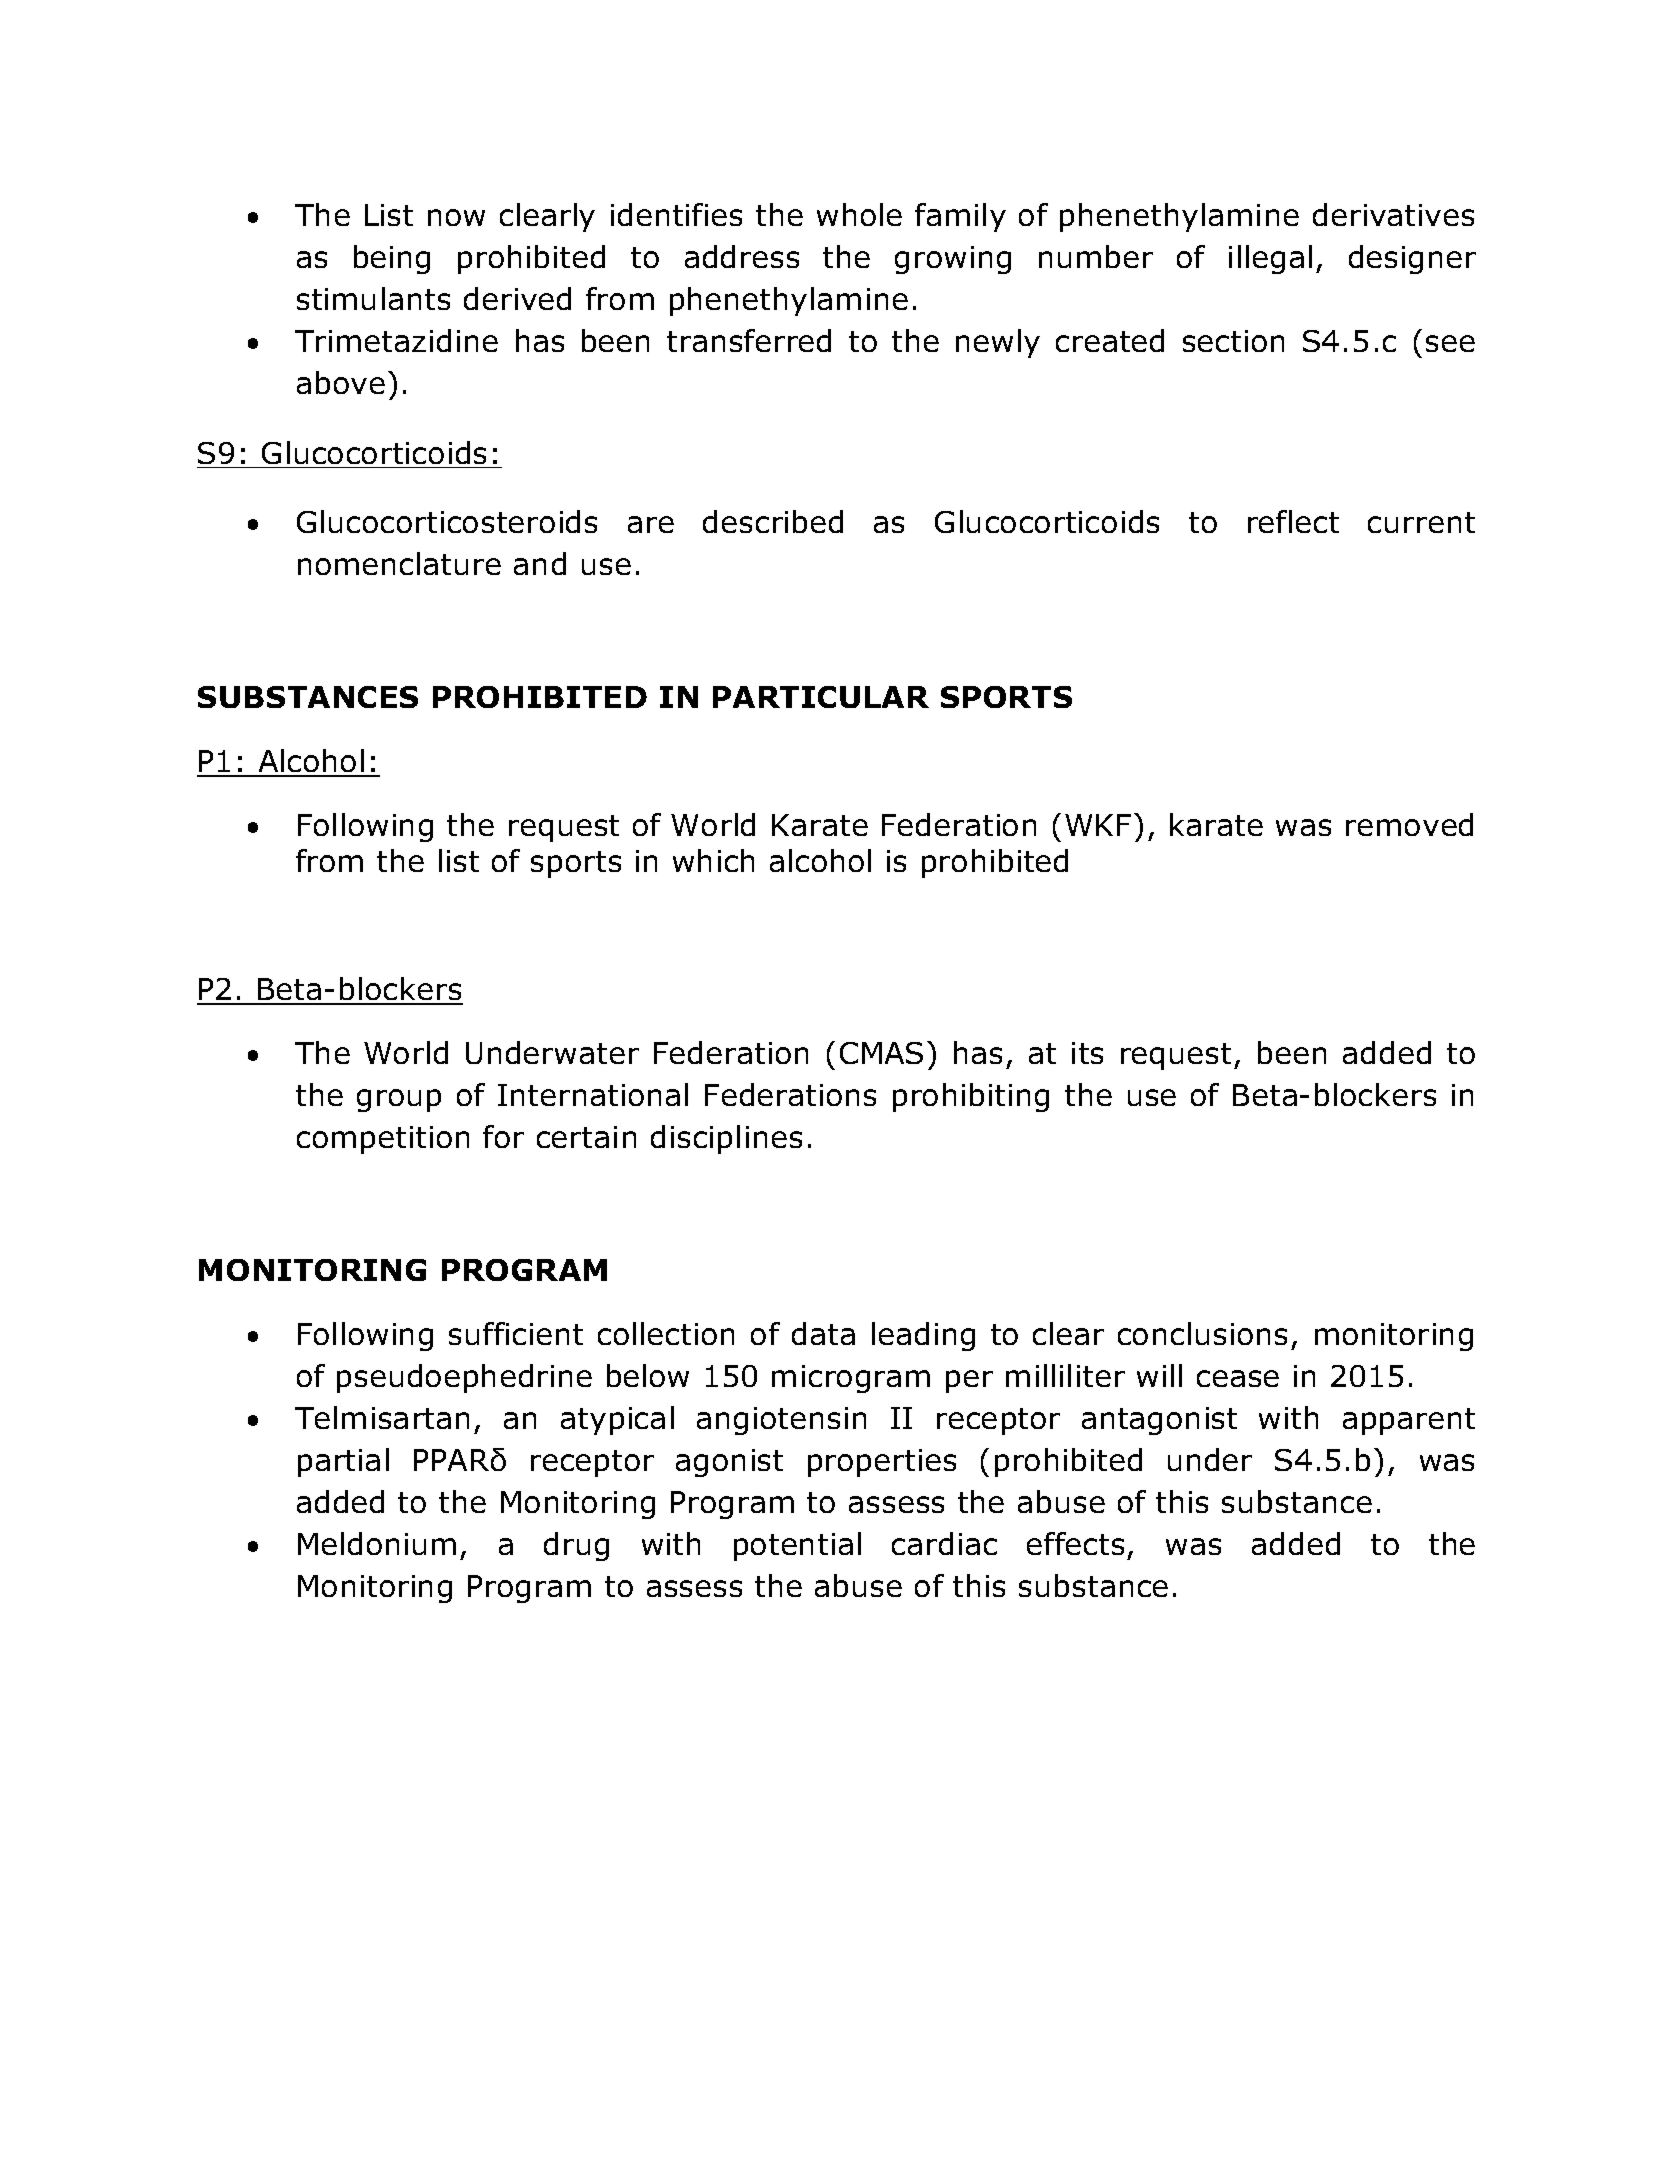  What do you see at coordinates (1409, 824) in the document?
I see `removed` at bounding box center [1409, 824].
